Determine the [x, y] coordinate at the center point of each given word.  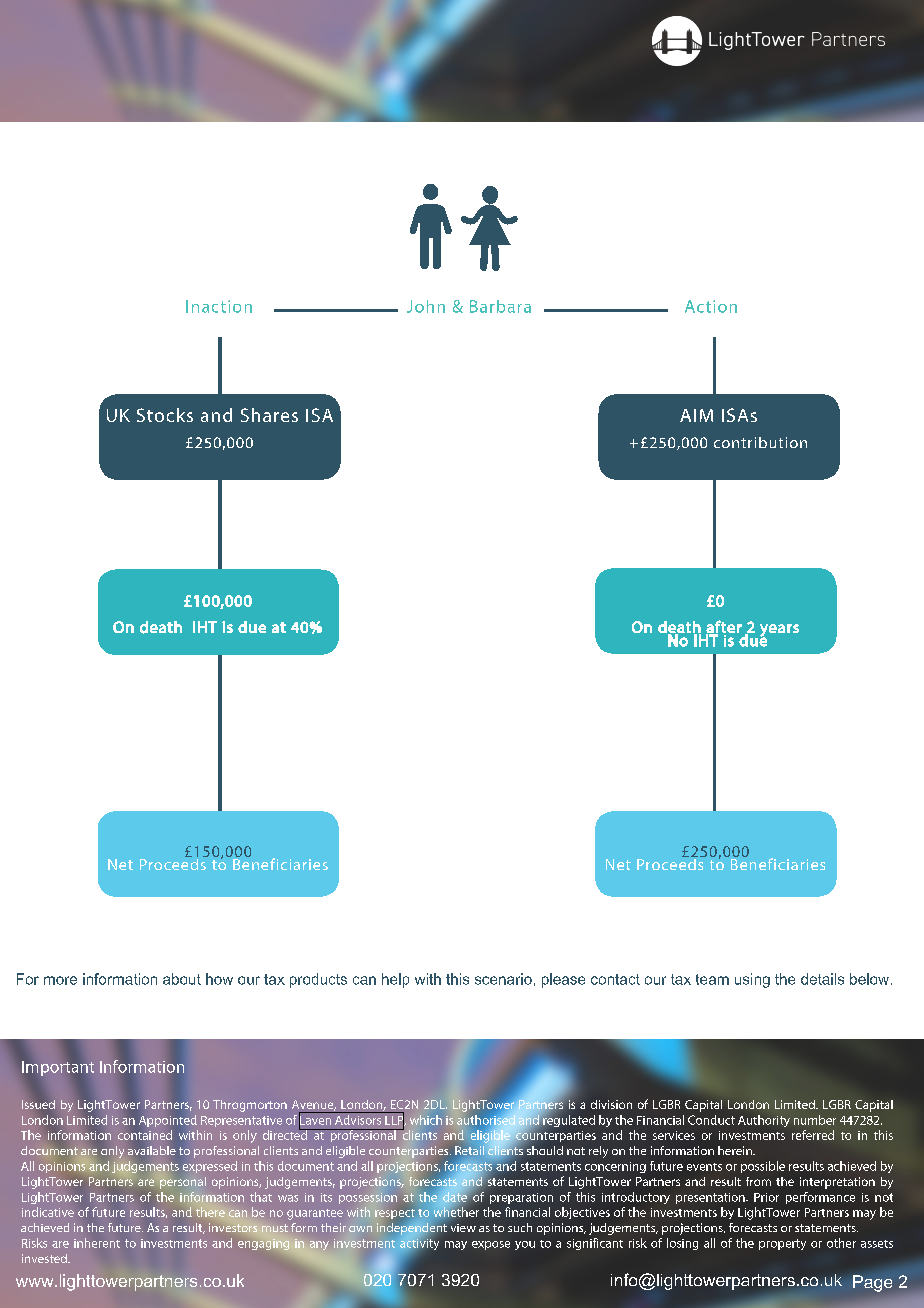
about [182, 979]
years [779, 631]
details [822, 979]
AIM [696, 415]
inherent [97, 1243]
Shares [269, 415]
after [724, 627]
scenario [503, 979]
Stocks [165, 415]
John [426, 306]
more [60, 980]
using [752, 980]
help [395, 980]
